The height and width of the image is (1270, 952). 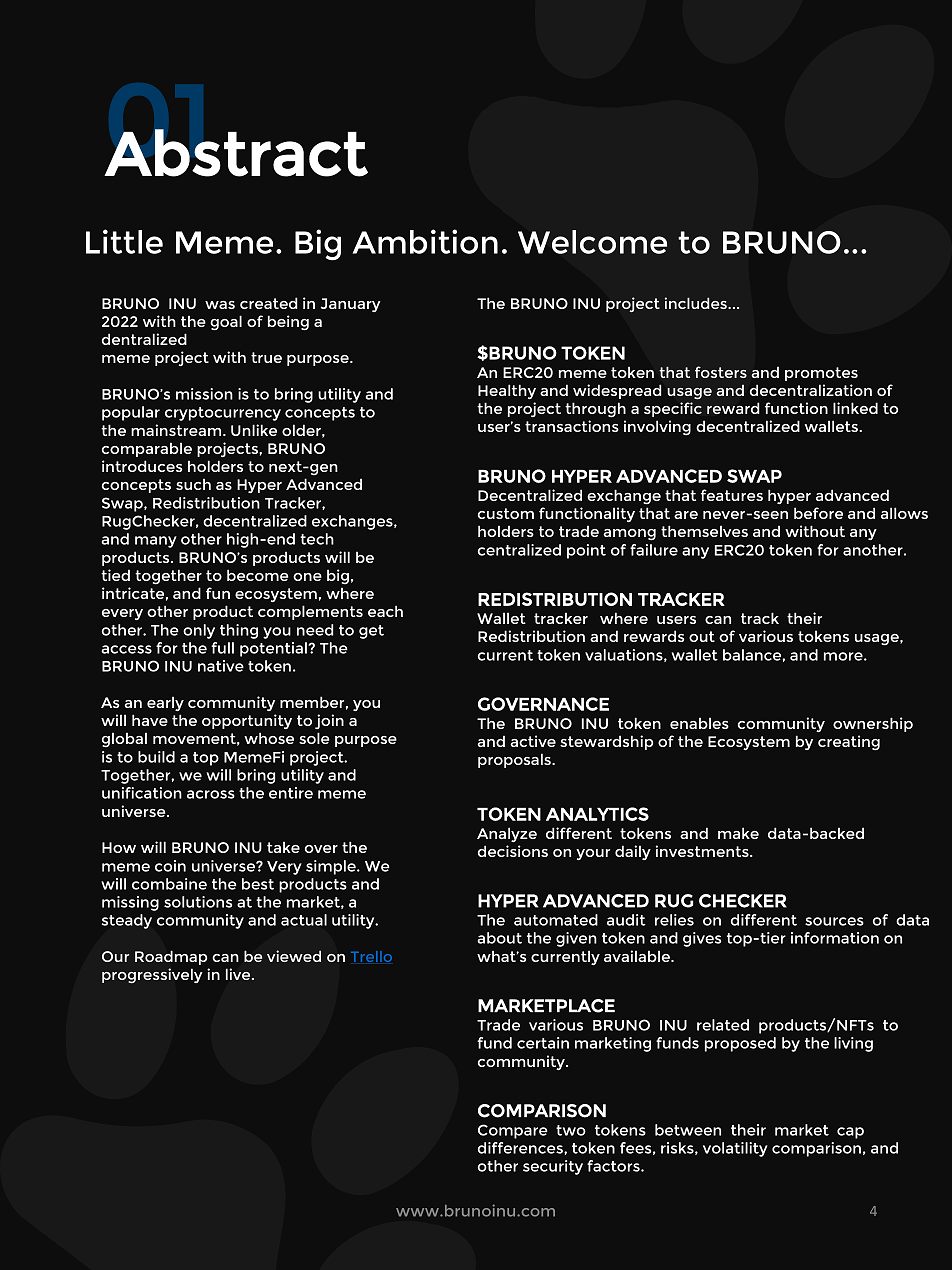 I want to click on across, so click(x=211, y=794).
